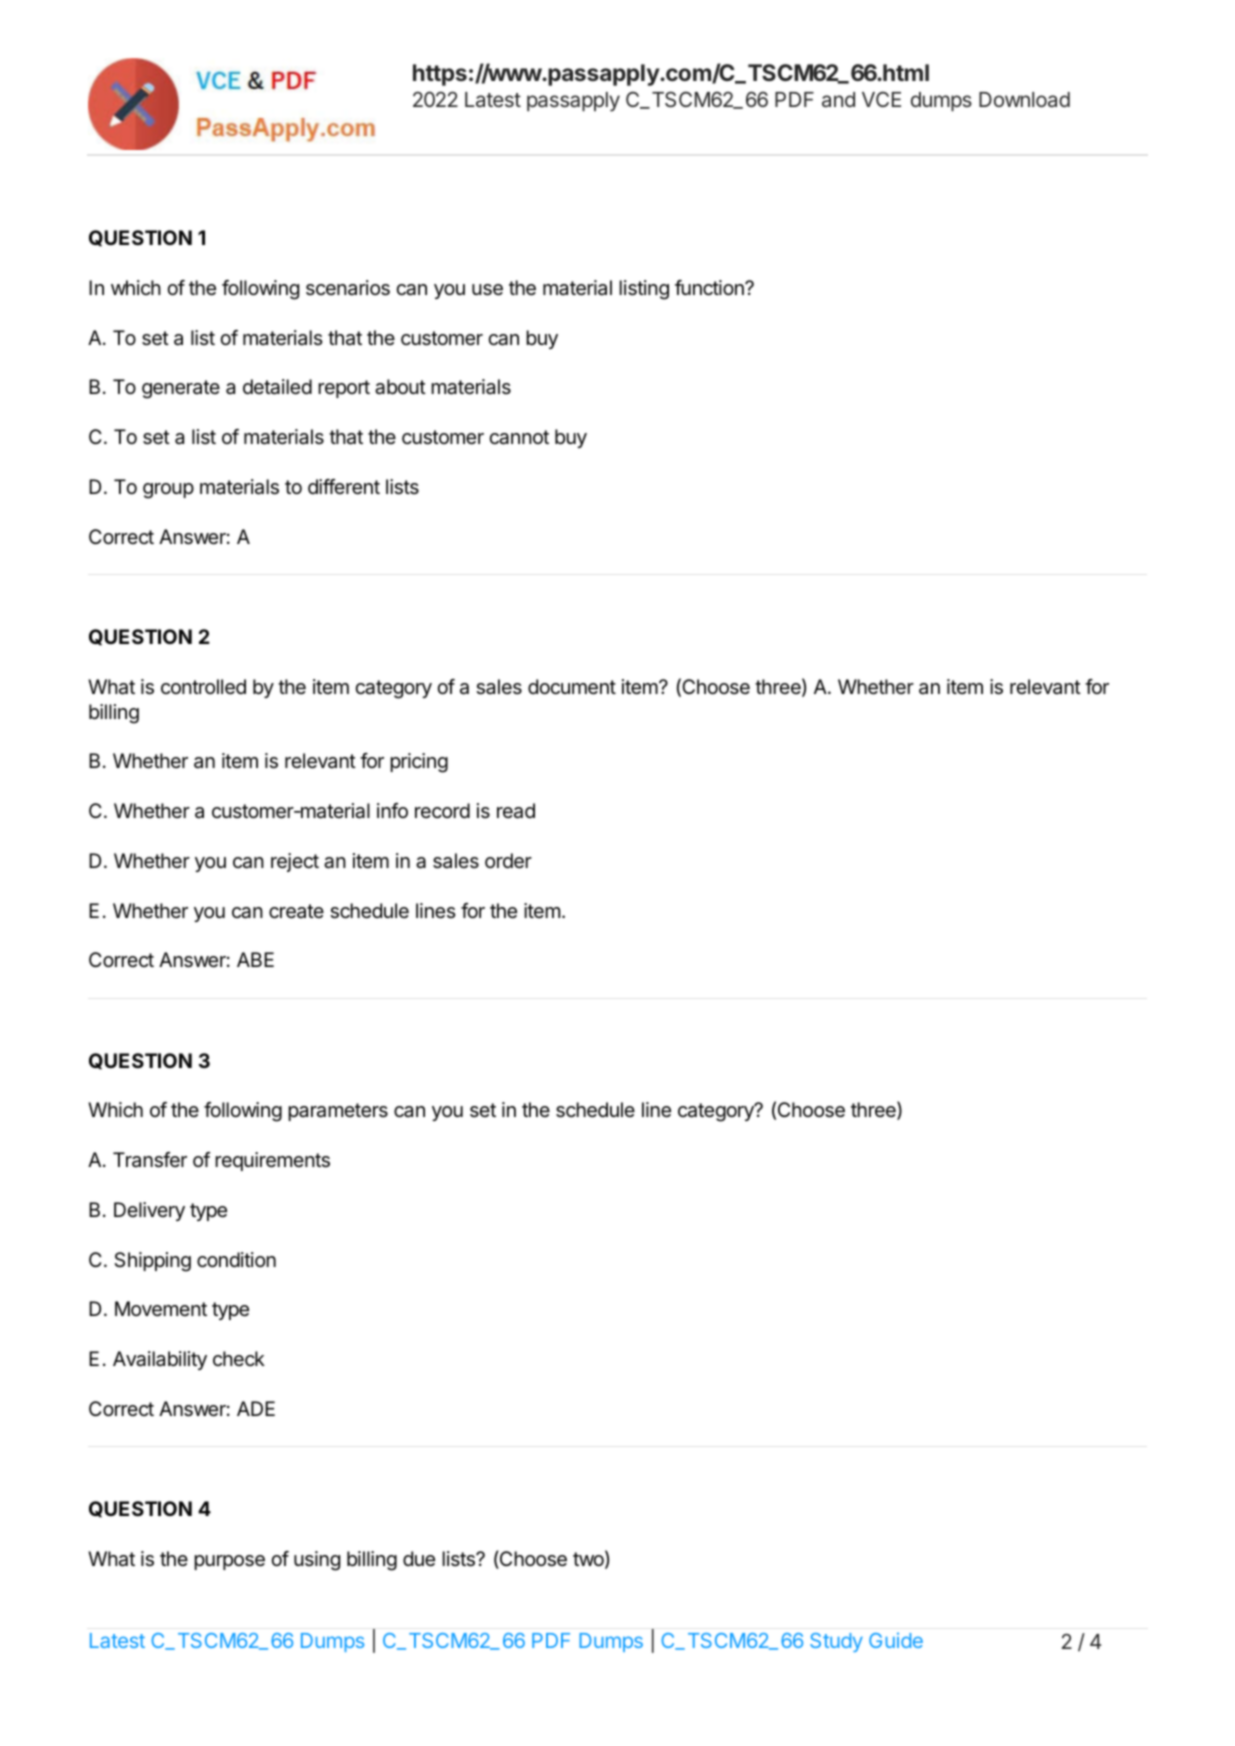 Image resolution: width=1235 pixels, height=1746 pixels. What do you see at coordinates (896, 1640) in the document?
I see `Guide` at bounding box center [896, 1640].
